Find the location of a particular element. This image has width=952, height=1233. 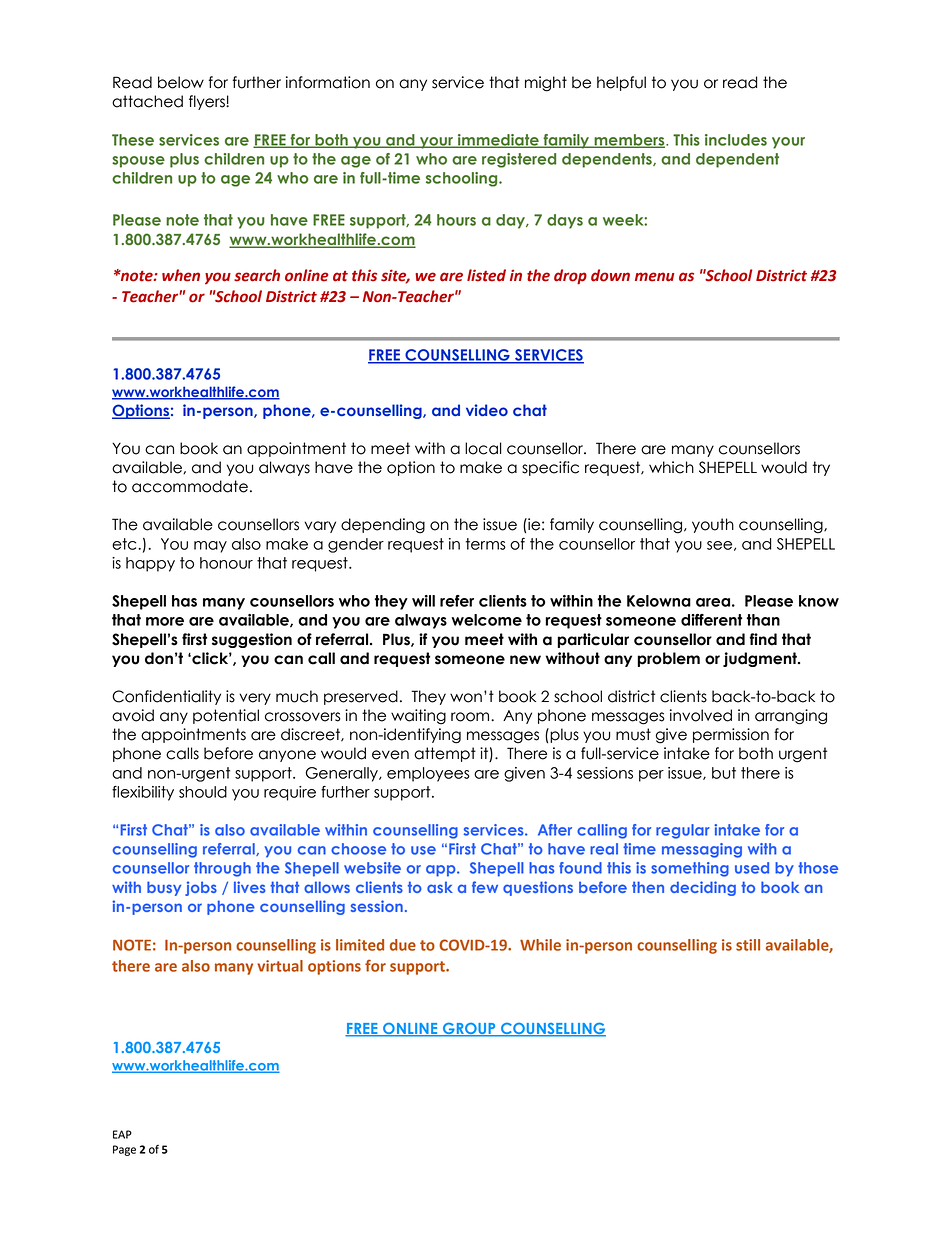

immediate is located at coordinates (498, 141).
